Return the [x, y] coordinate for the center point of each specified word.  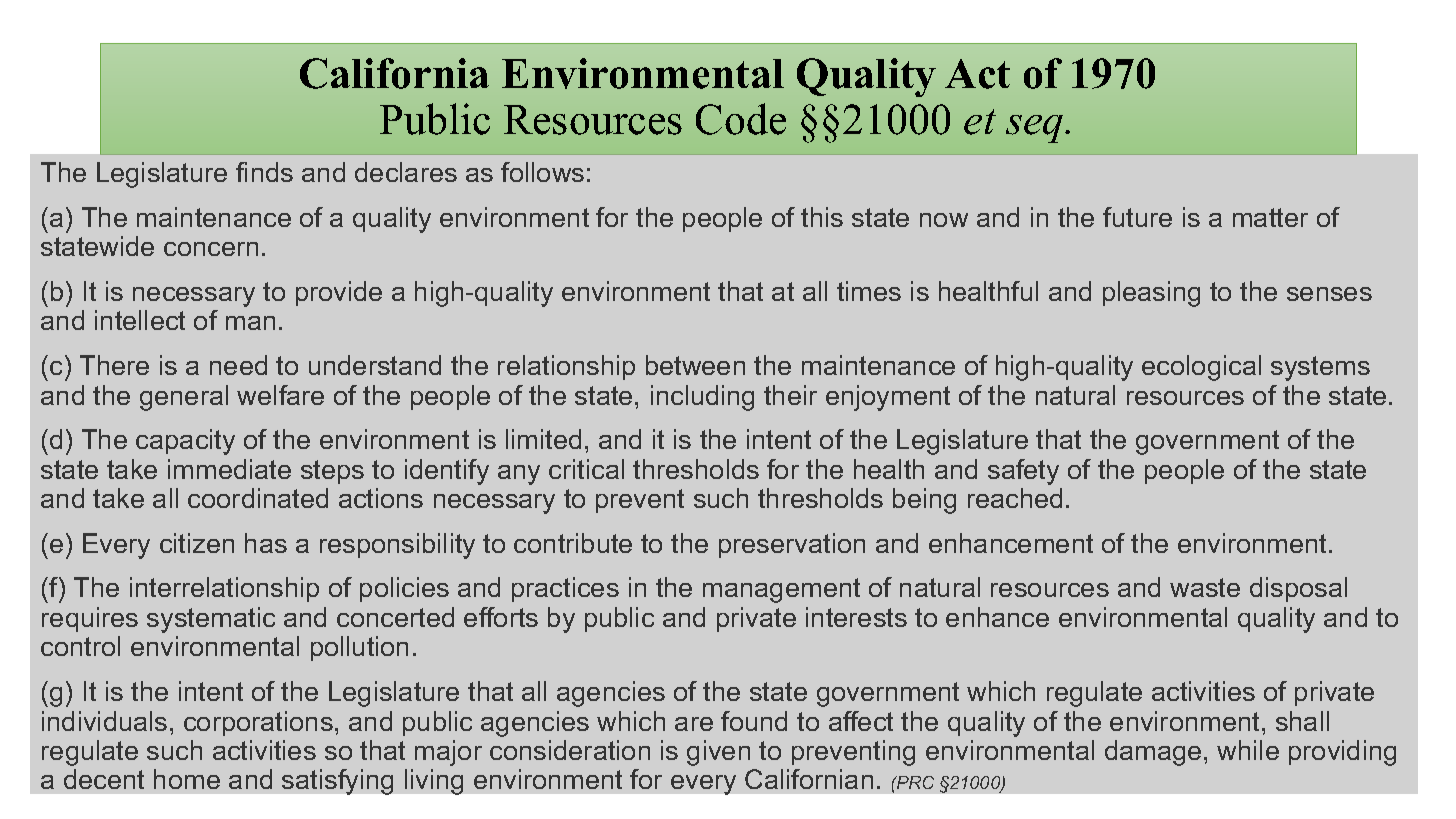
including [702, 398]
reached [1015, 498]
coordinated [258, 498]
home [187, 779]
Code [741, 119]
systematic [211, 620]
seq [1036, 129]
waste [1205, 587]
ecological [1201, 368]
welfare [280, 395]
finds [264, 172]
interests [856, 617]
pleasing [1151, 294]
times [869, 291]
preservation [792, 545]
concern [211, 249]
